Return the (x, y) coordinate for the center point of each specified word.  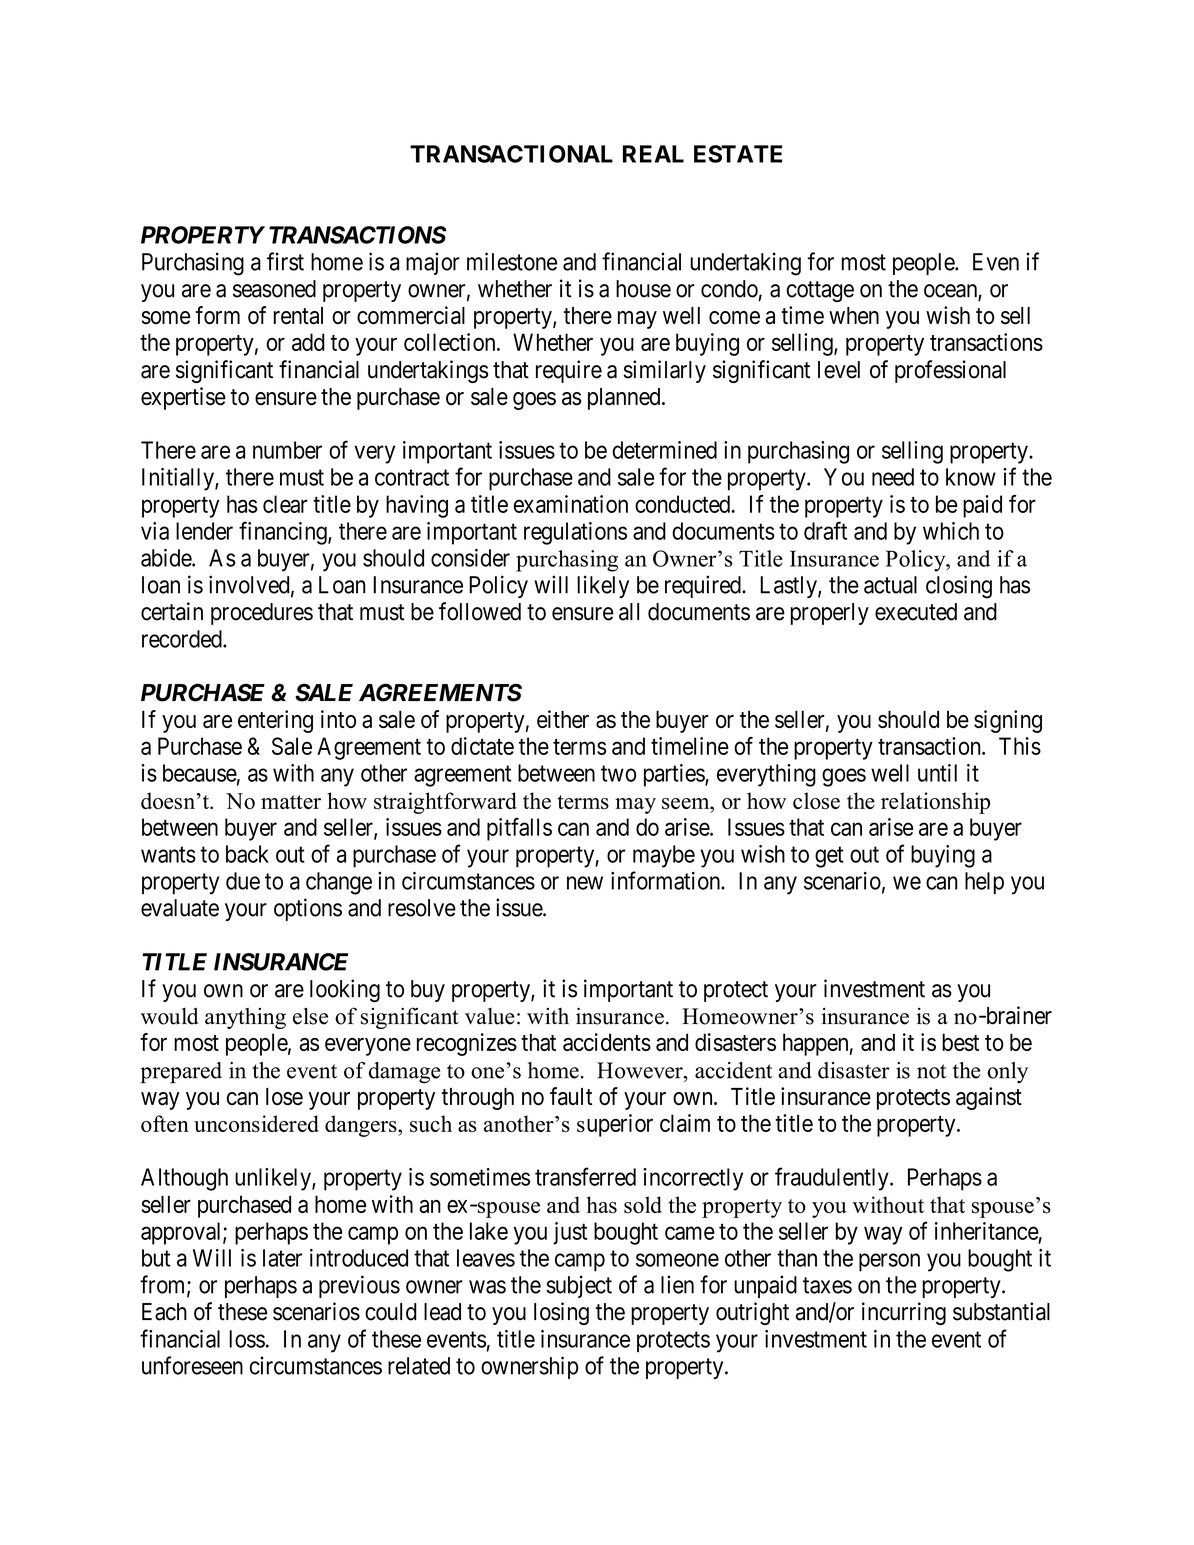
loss (247, 1339)
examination (571, 504)
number (287, 450)
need (893, 477)
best (960, 1042)
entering (275, 721)
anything (245, 1018)
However (641, 1070)
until (937, 773)
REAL (653, 154)
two (618, 773)
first (285, 261)
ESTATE (738, 154)
